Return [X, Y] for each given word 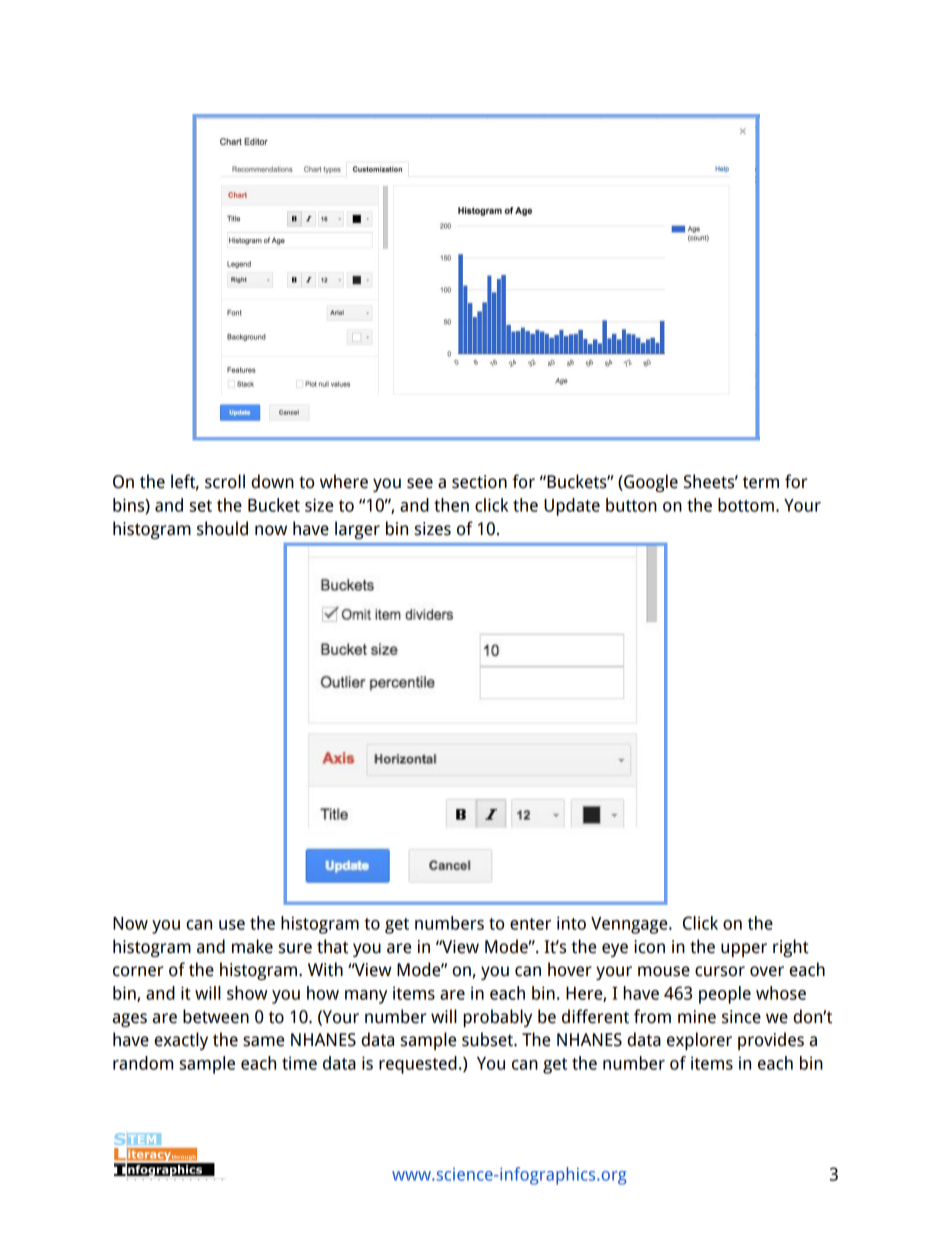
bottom [746, 505]
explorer [699, 1041]
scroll [225, 481]
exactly [181, 1041]
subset [488, 1039]
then [451, 505]
